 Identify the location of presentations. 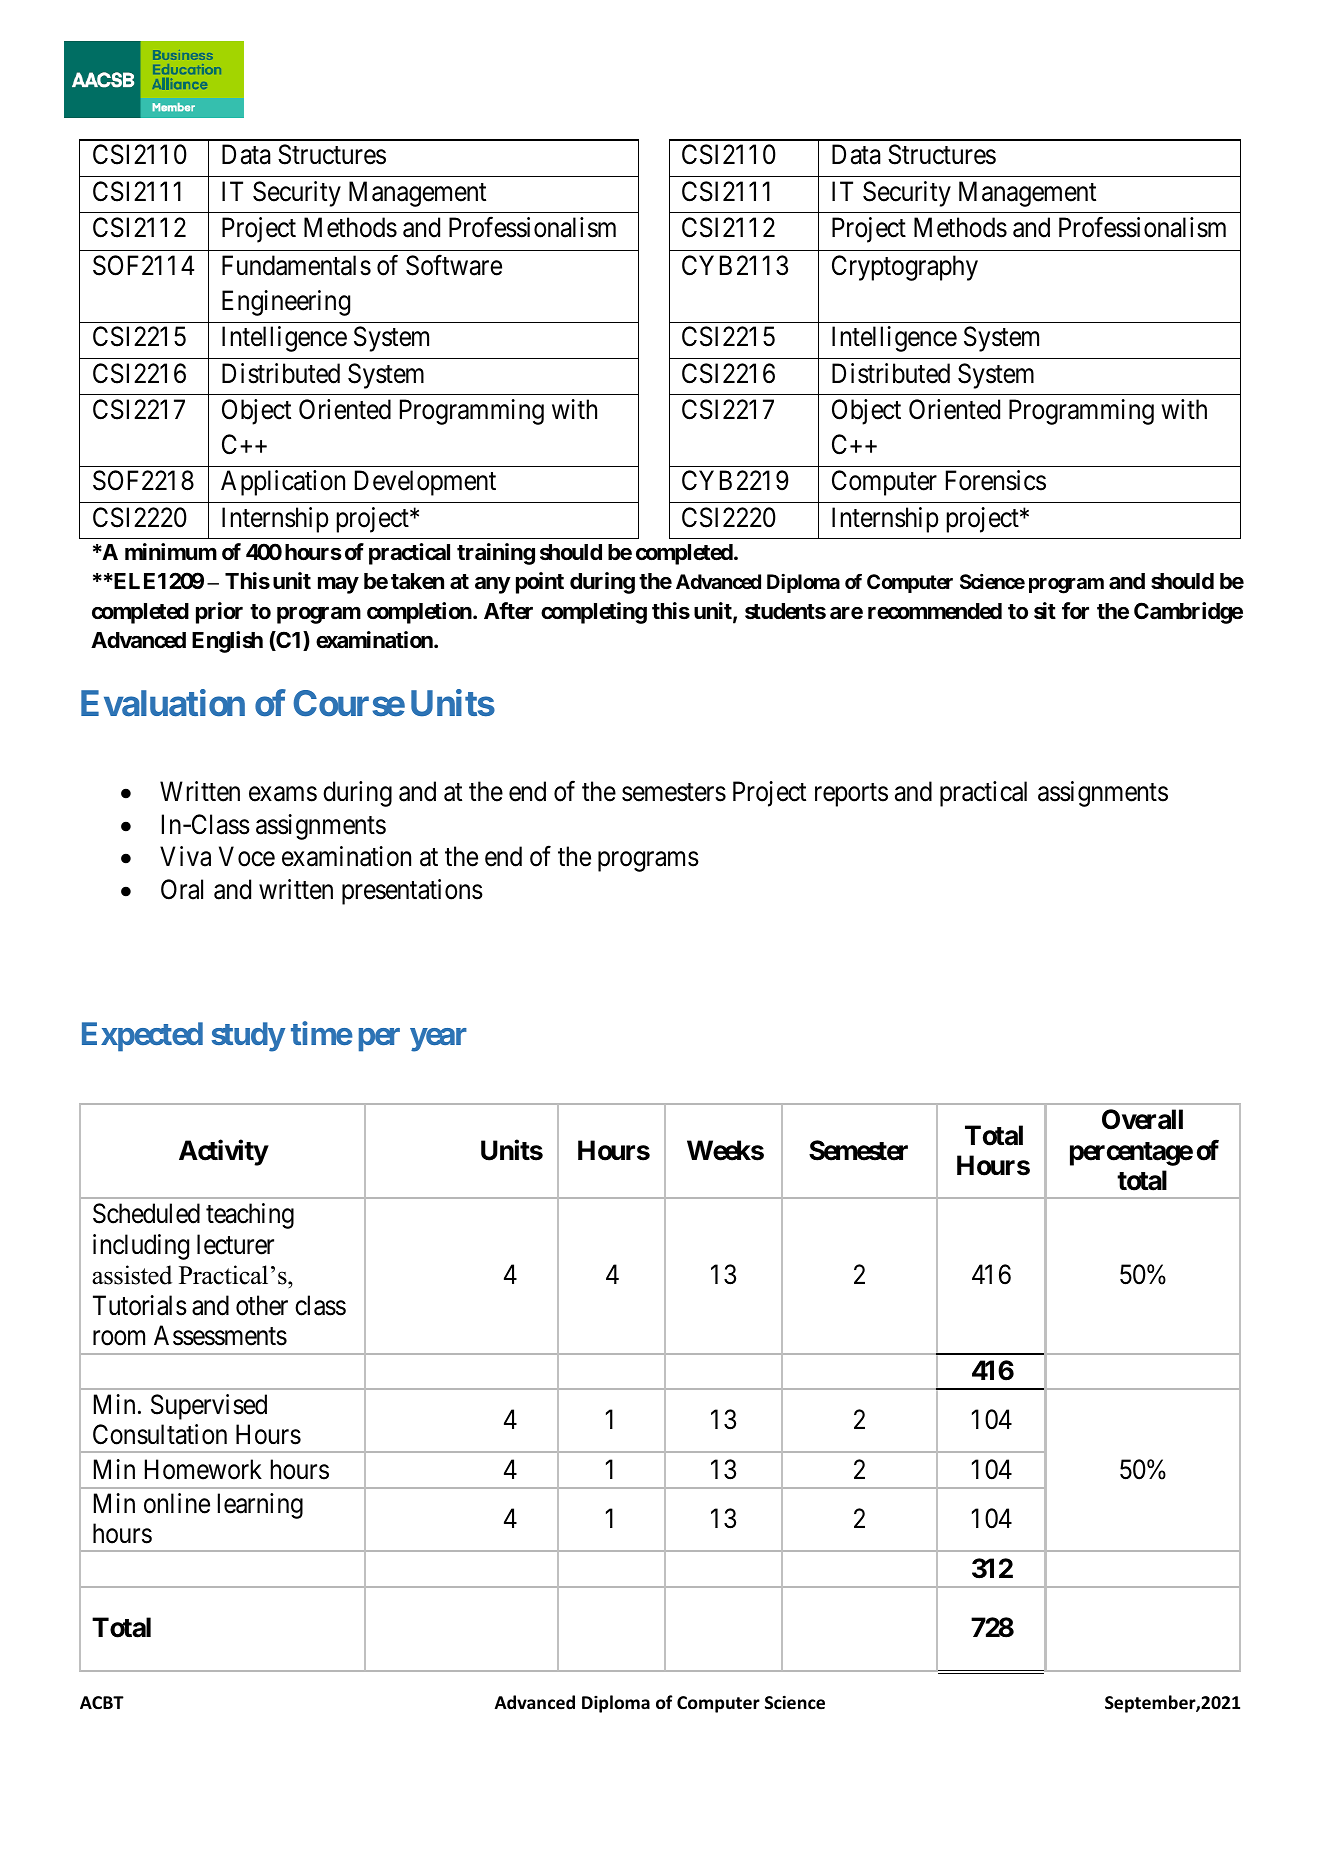
(412, 892).
